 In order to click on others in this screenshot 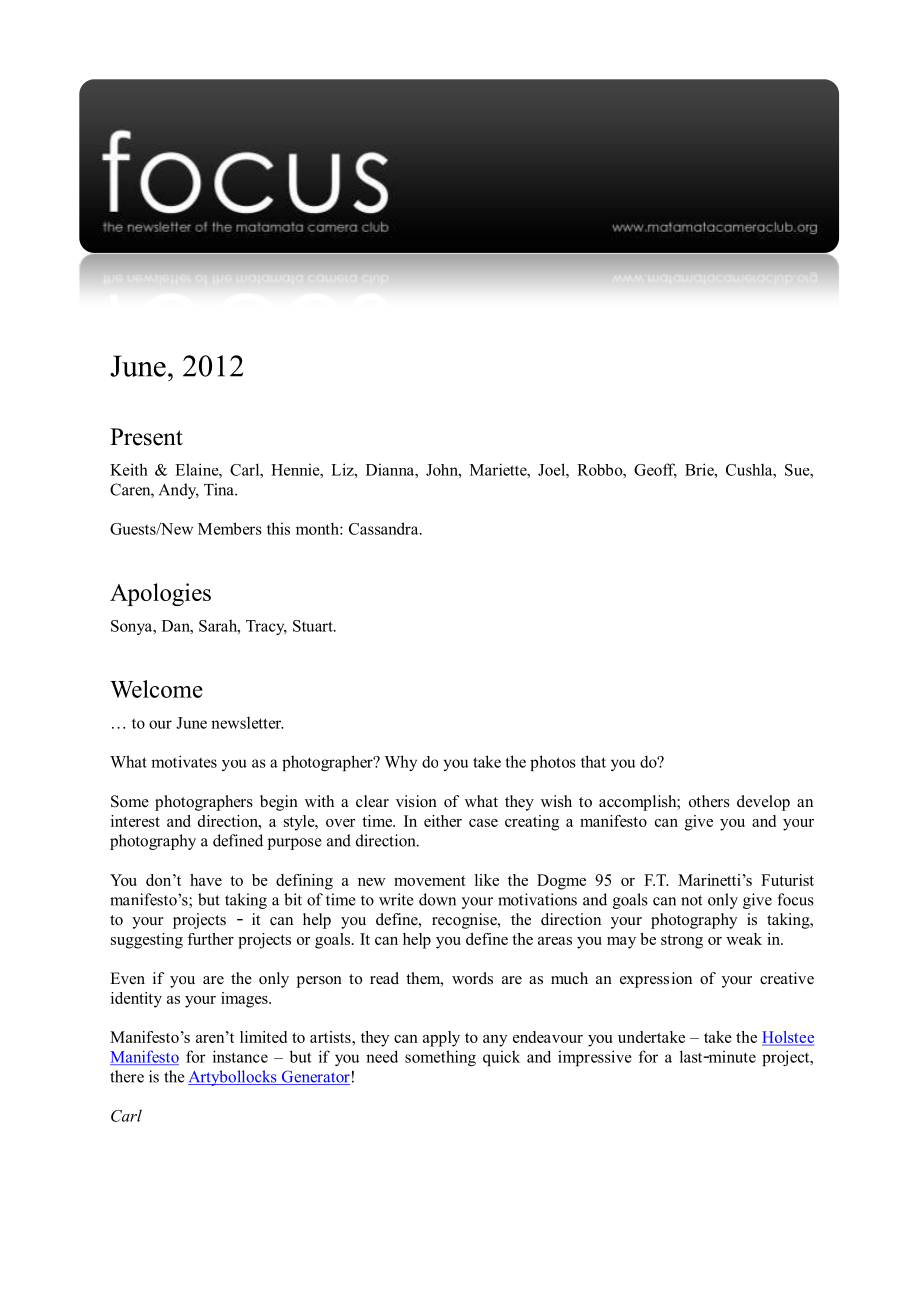, I will do `click(709, 801)`.
